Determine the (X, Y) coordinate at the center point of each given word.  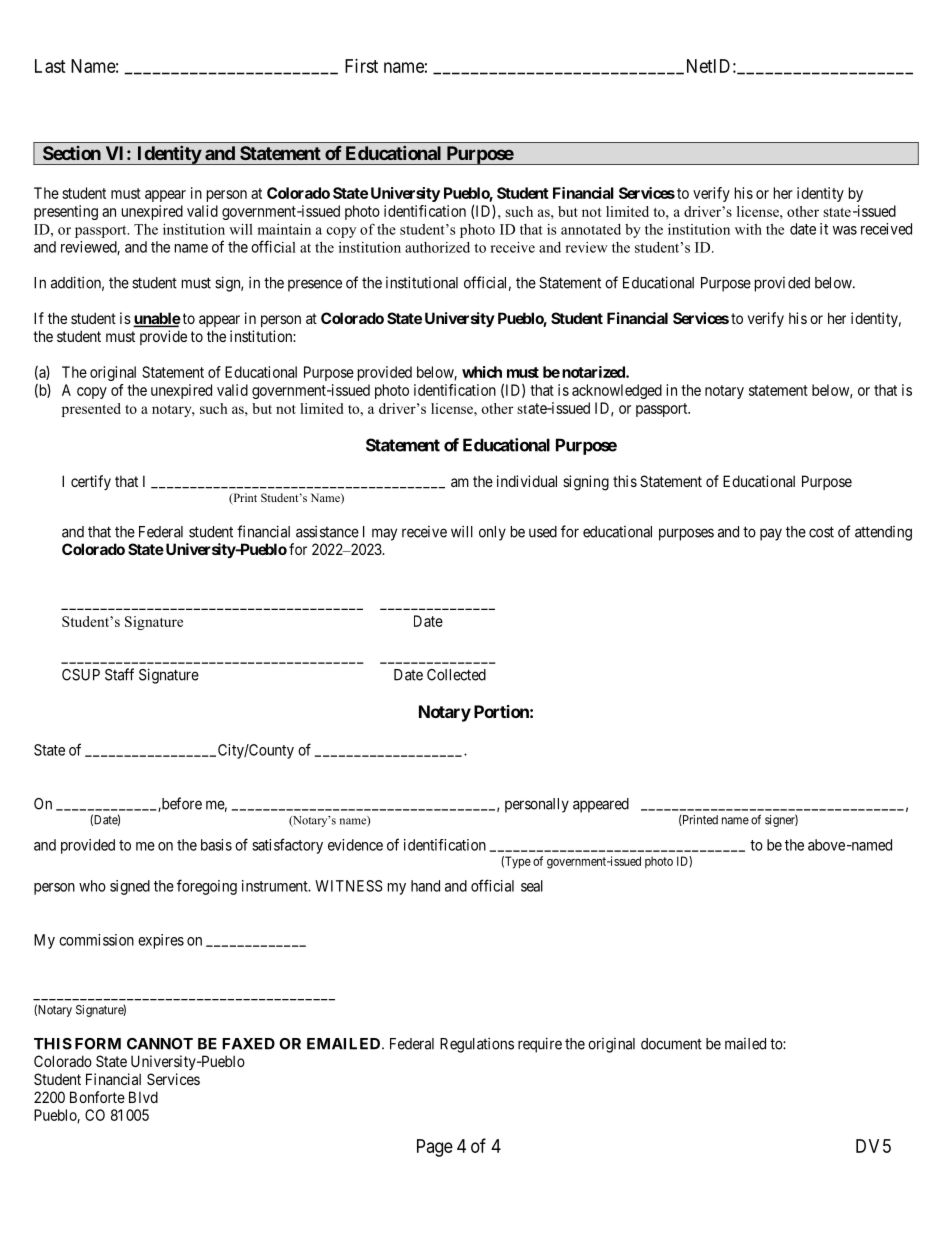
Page (435, 1148)
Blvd (143, 1097)
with (748, 229)
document (671, 1044)
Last (50, 66)
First (361, 66)
